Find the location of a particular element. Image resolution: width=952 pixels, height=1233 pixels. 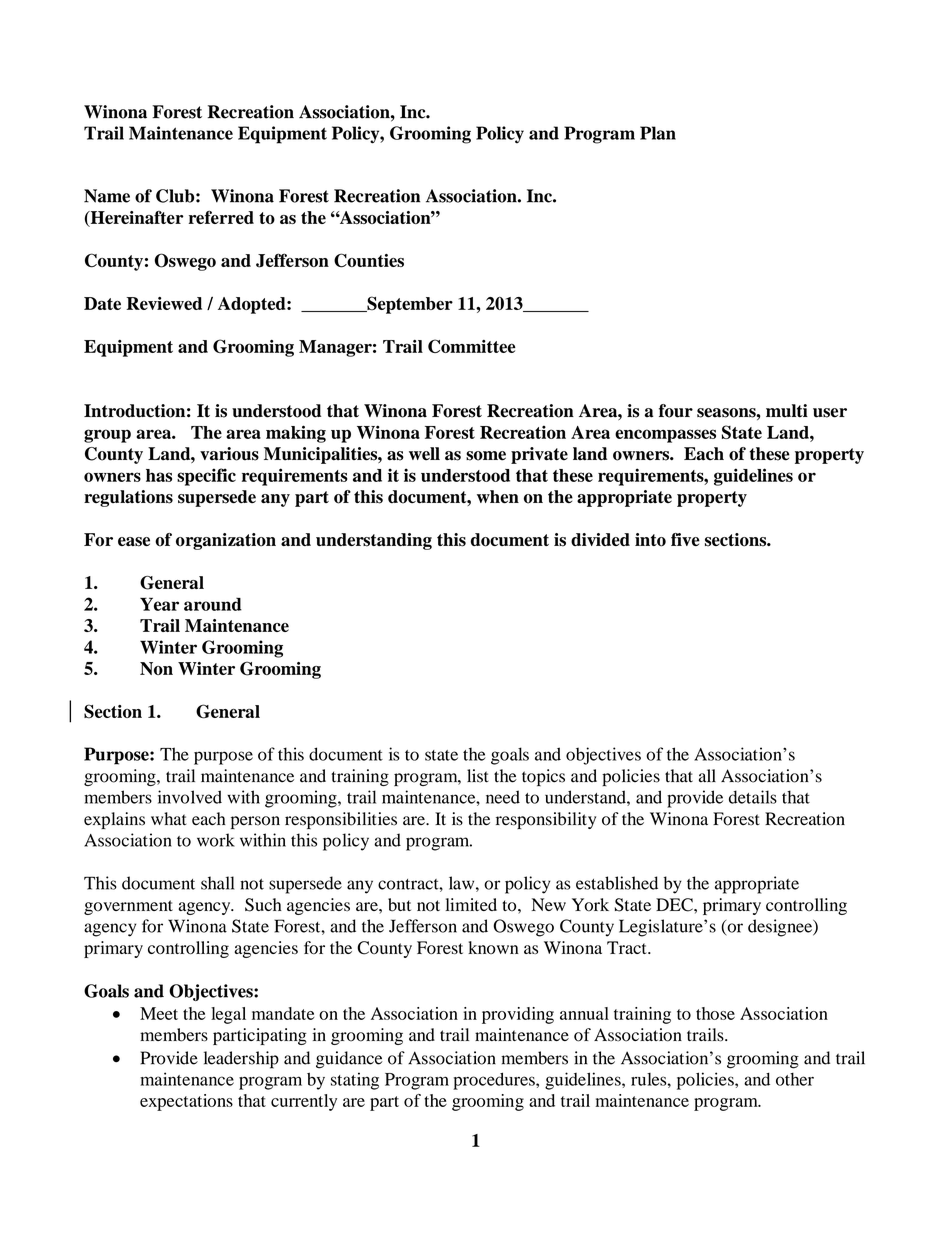

around is located at coordinates (213, 604).
